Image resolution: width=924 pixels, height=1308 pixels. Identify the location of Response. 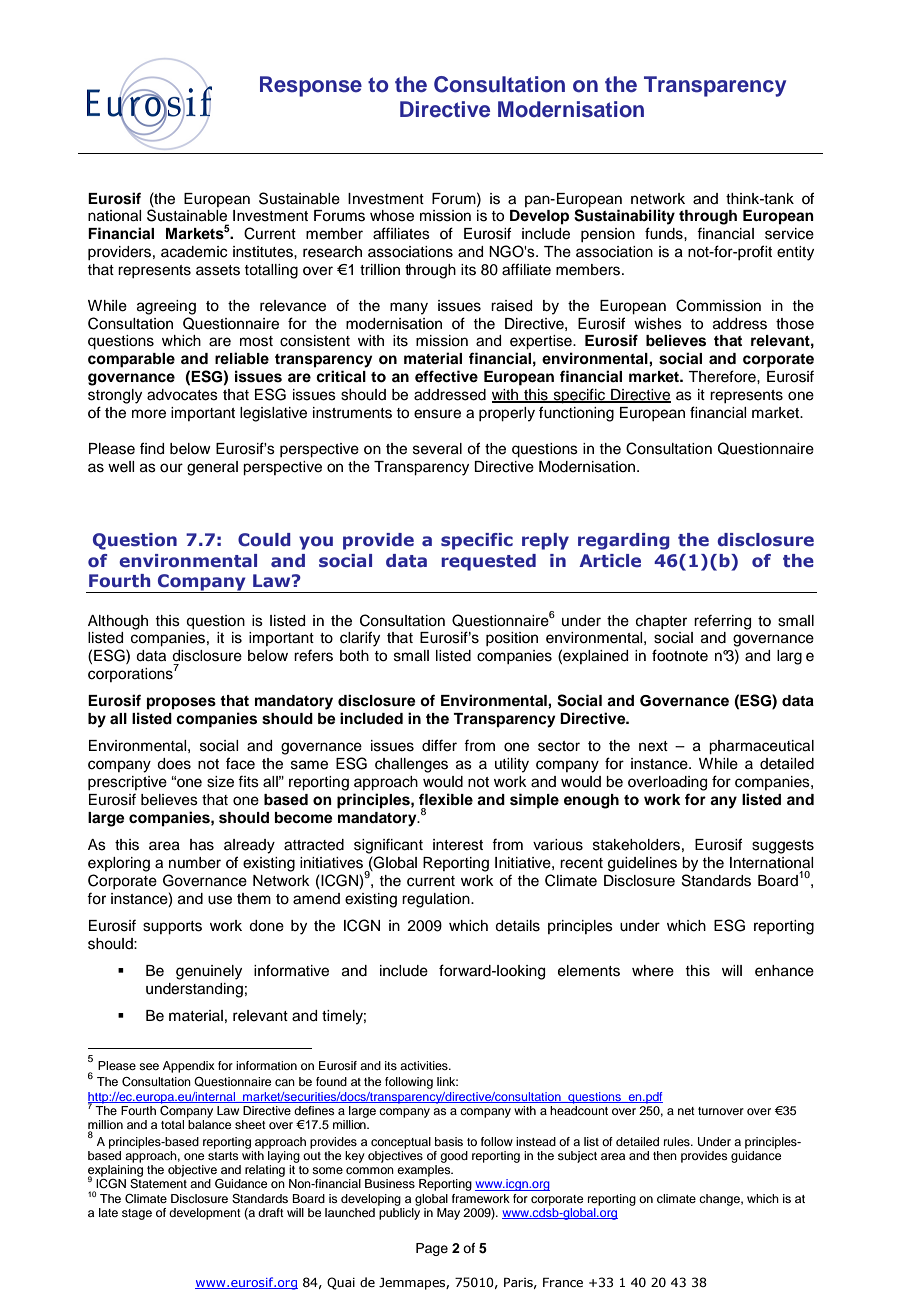
(311, 86).
